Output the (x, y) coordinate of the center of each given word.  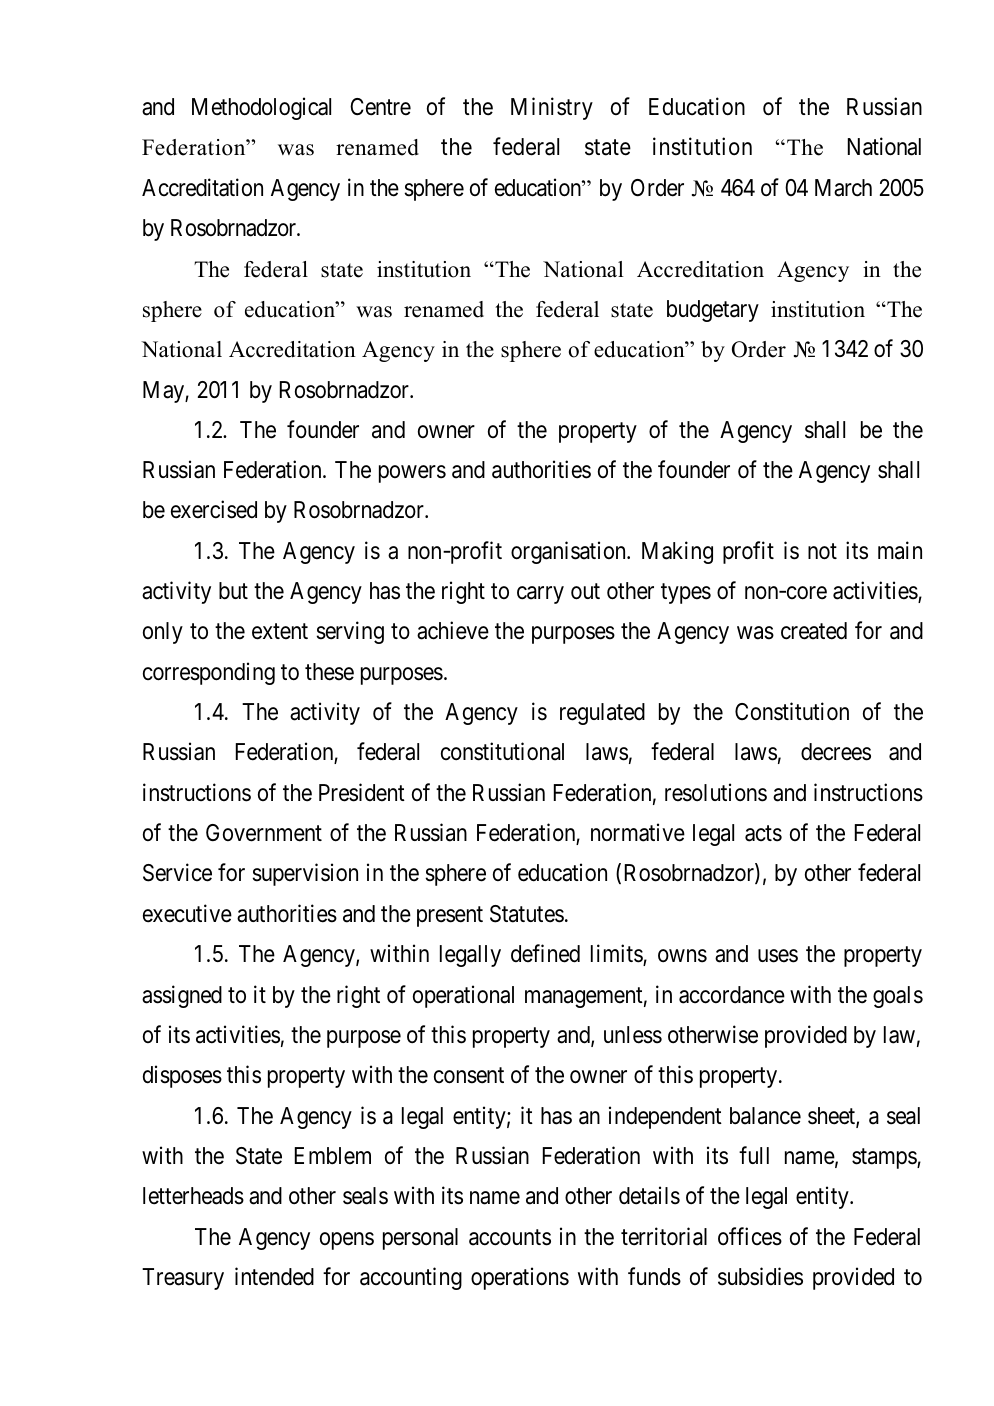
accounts (510, 1237)
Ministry (552, 108)
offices (750, 1236)
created (814, 631)
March (843, 188)
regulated (602, 714)
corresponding (209, 673)
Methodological (261, 108)
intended (274, 1276)
